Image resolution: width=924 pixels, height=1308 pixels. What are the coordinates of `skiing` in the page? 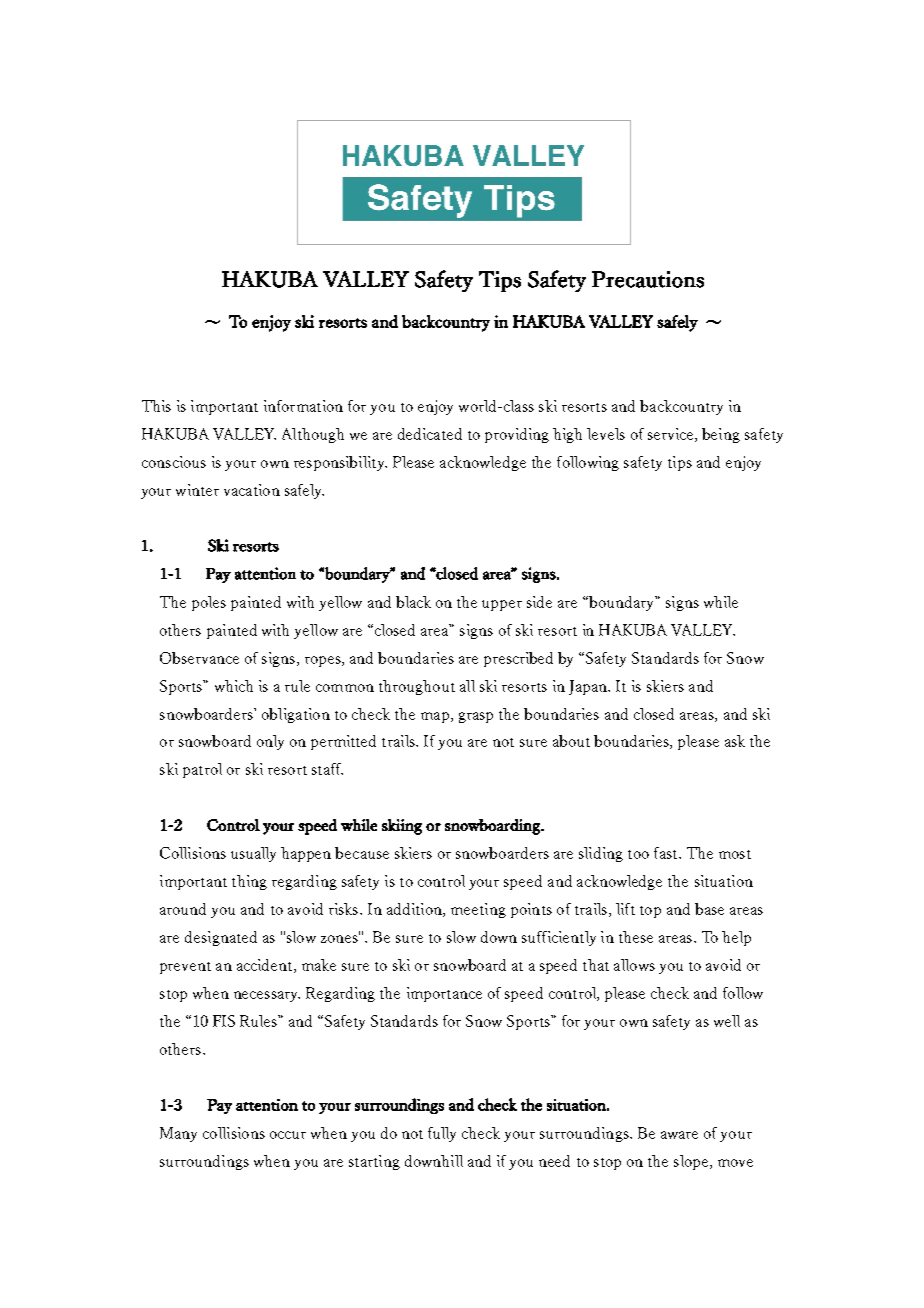 It's located at (402, 827).
